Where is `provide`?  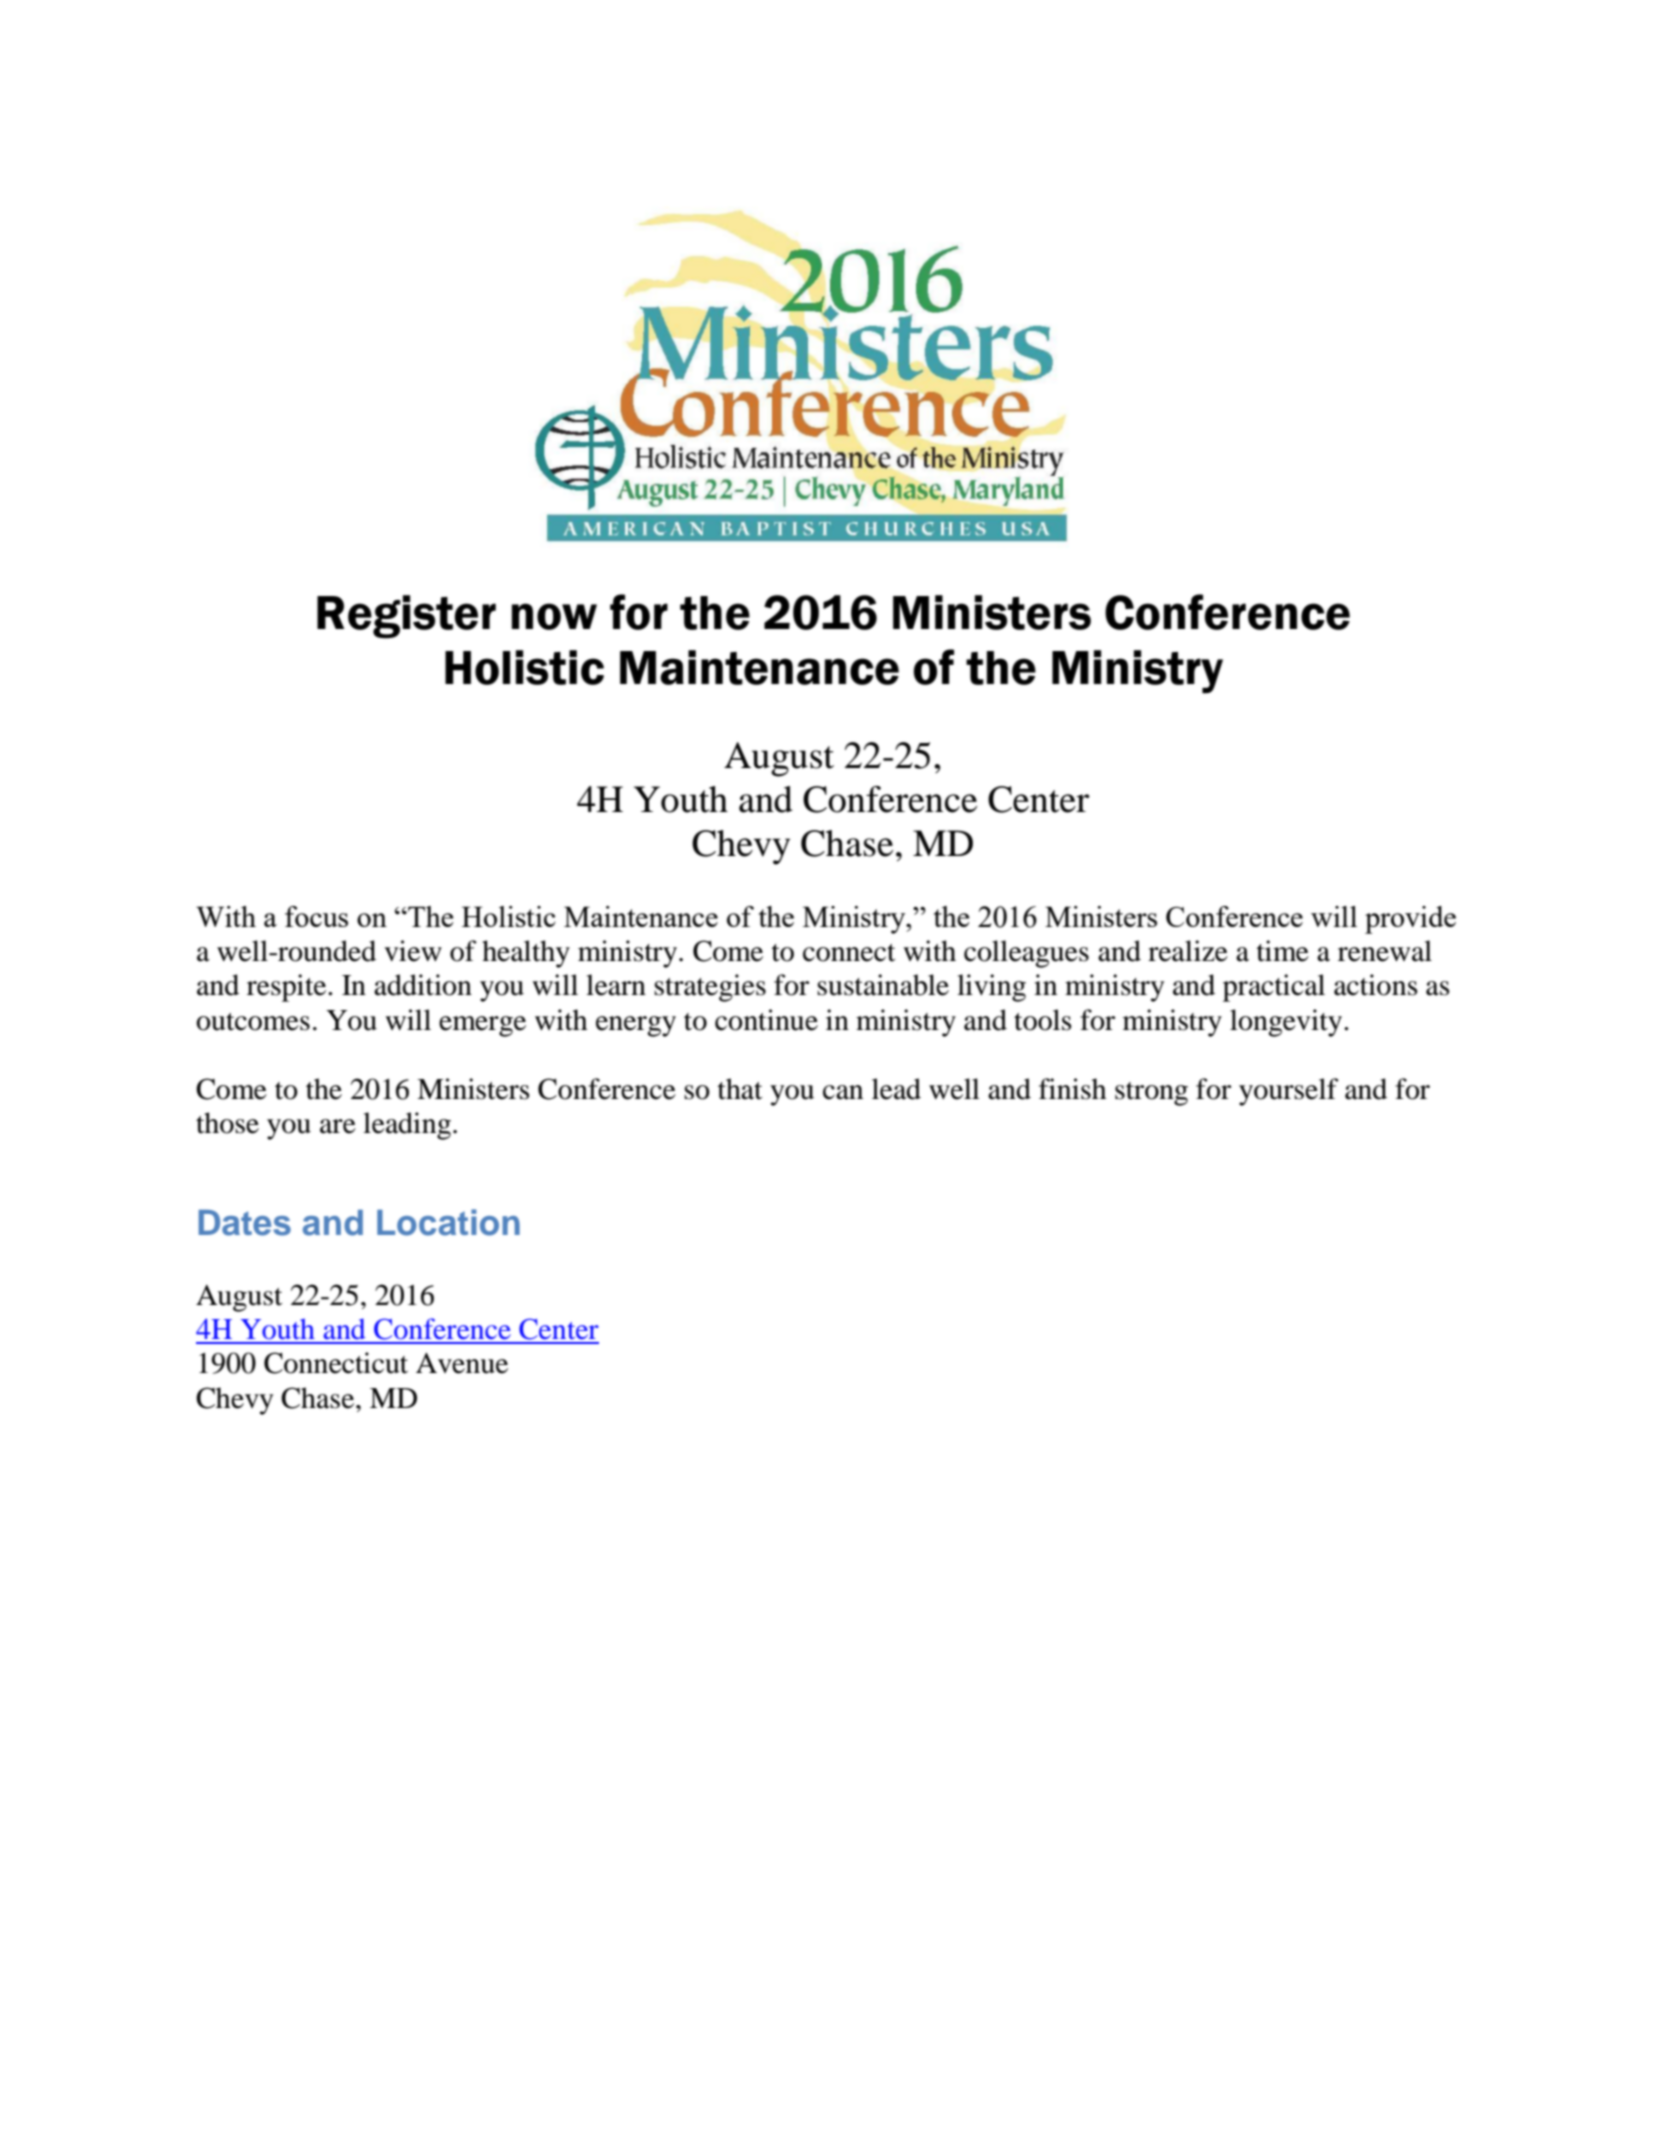 provide is located at coordinates (1410, 920).
